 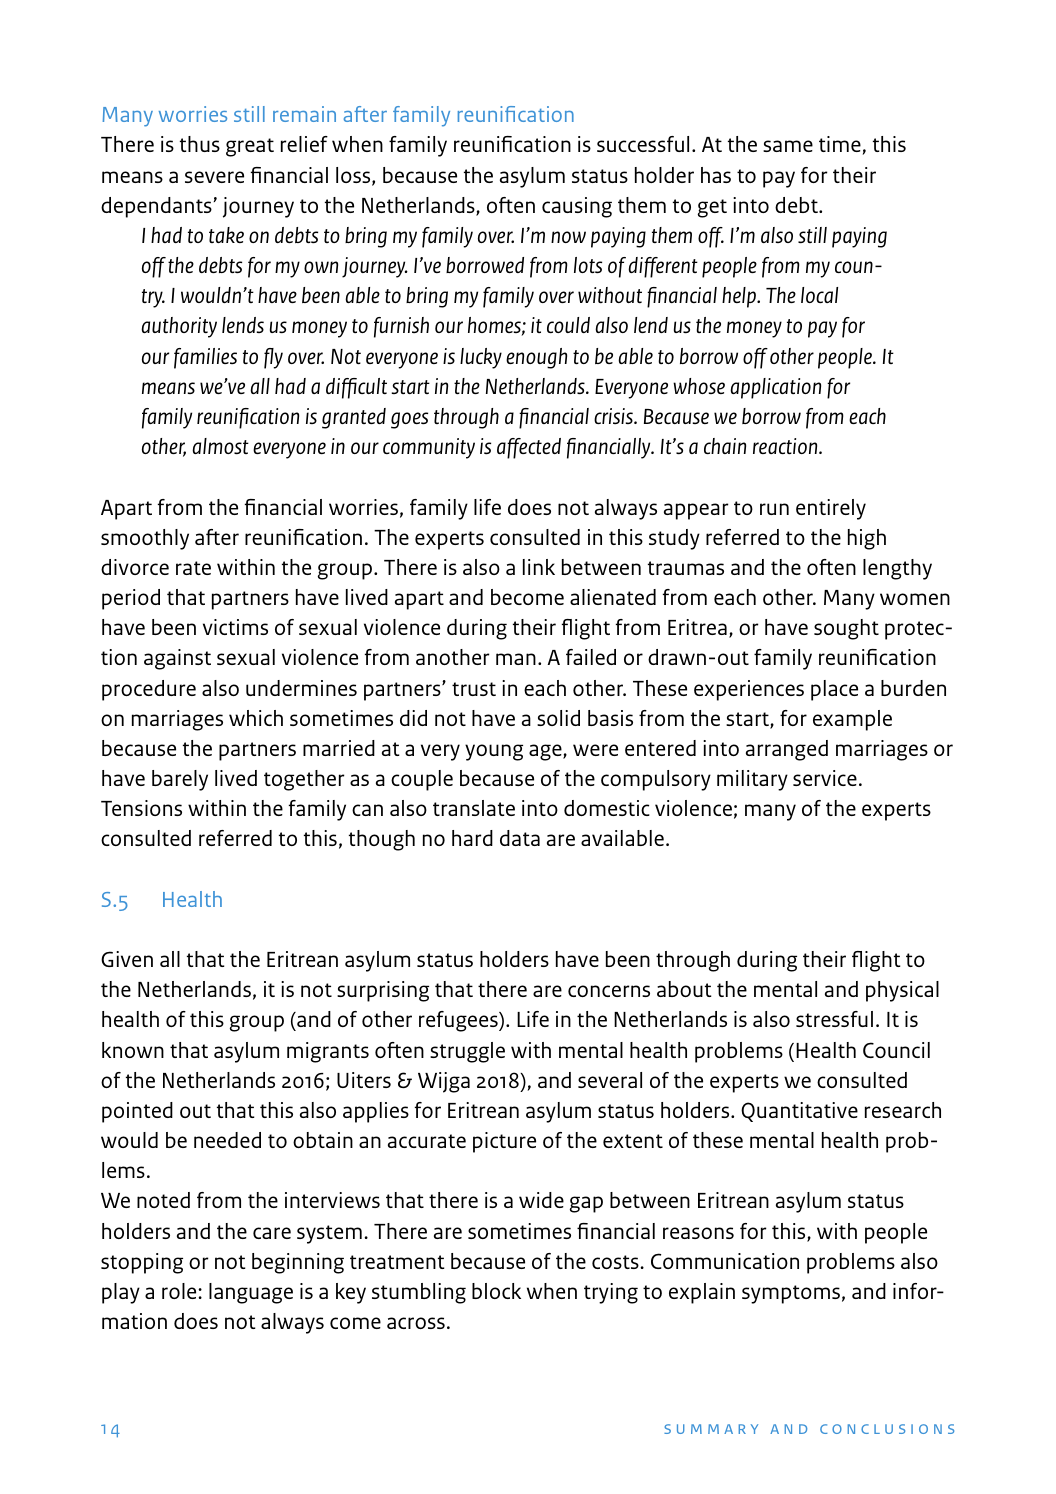 I want to click on thus, so click(x=200, y=144).
